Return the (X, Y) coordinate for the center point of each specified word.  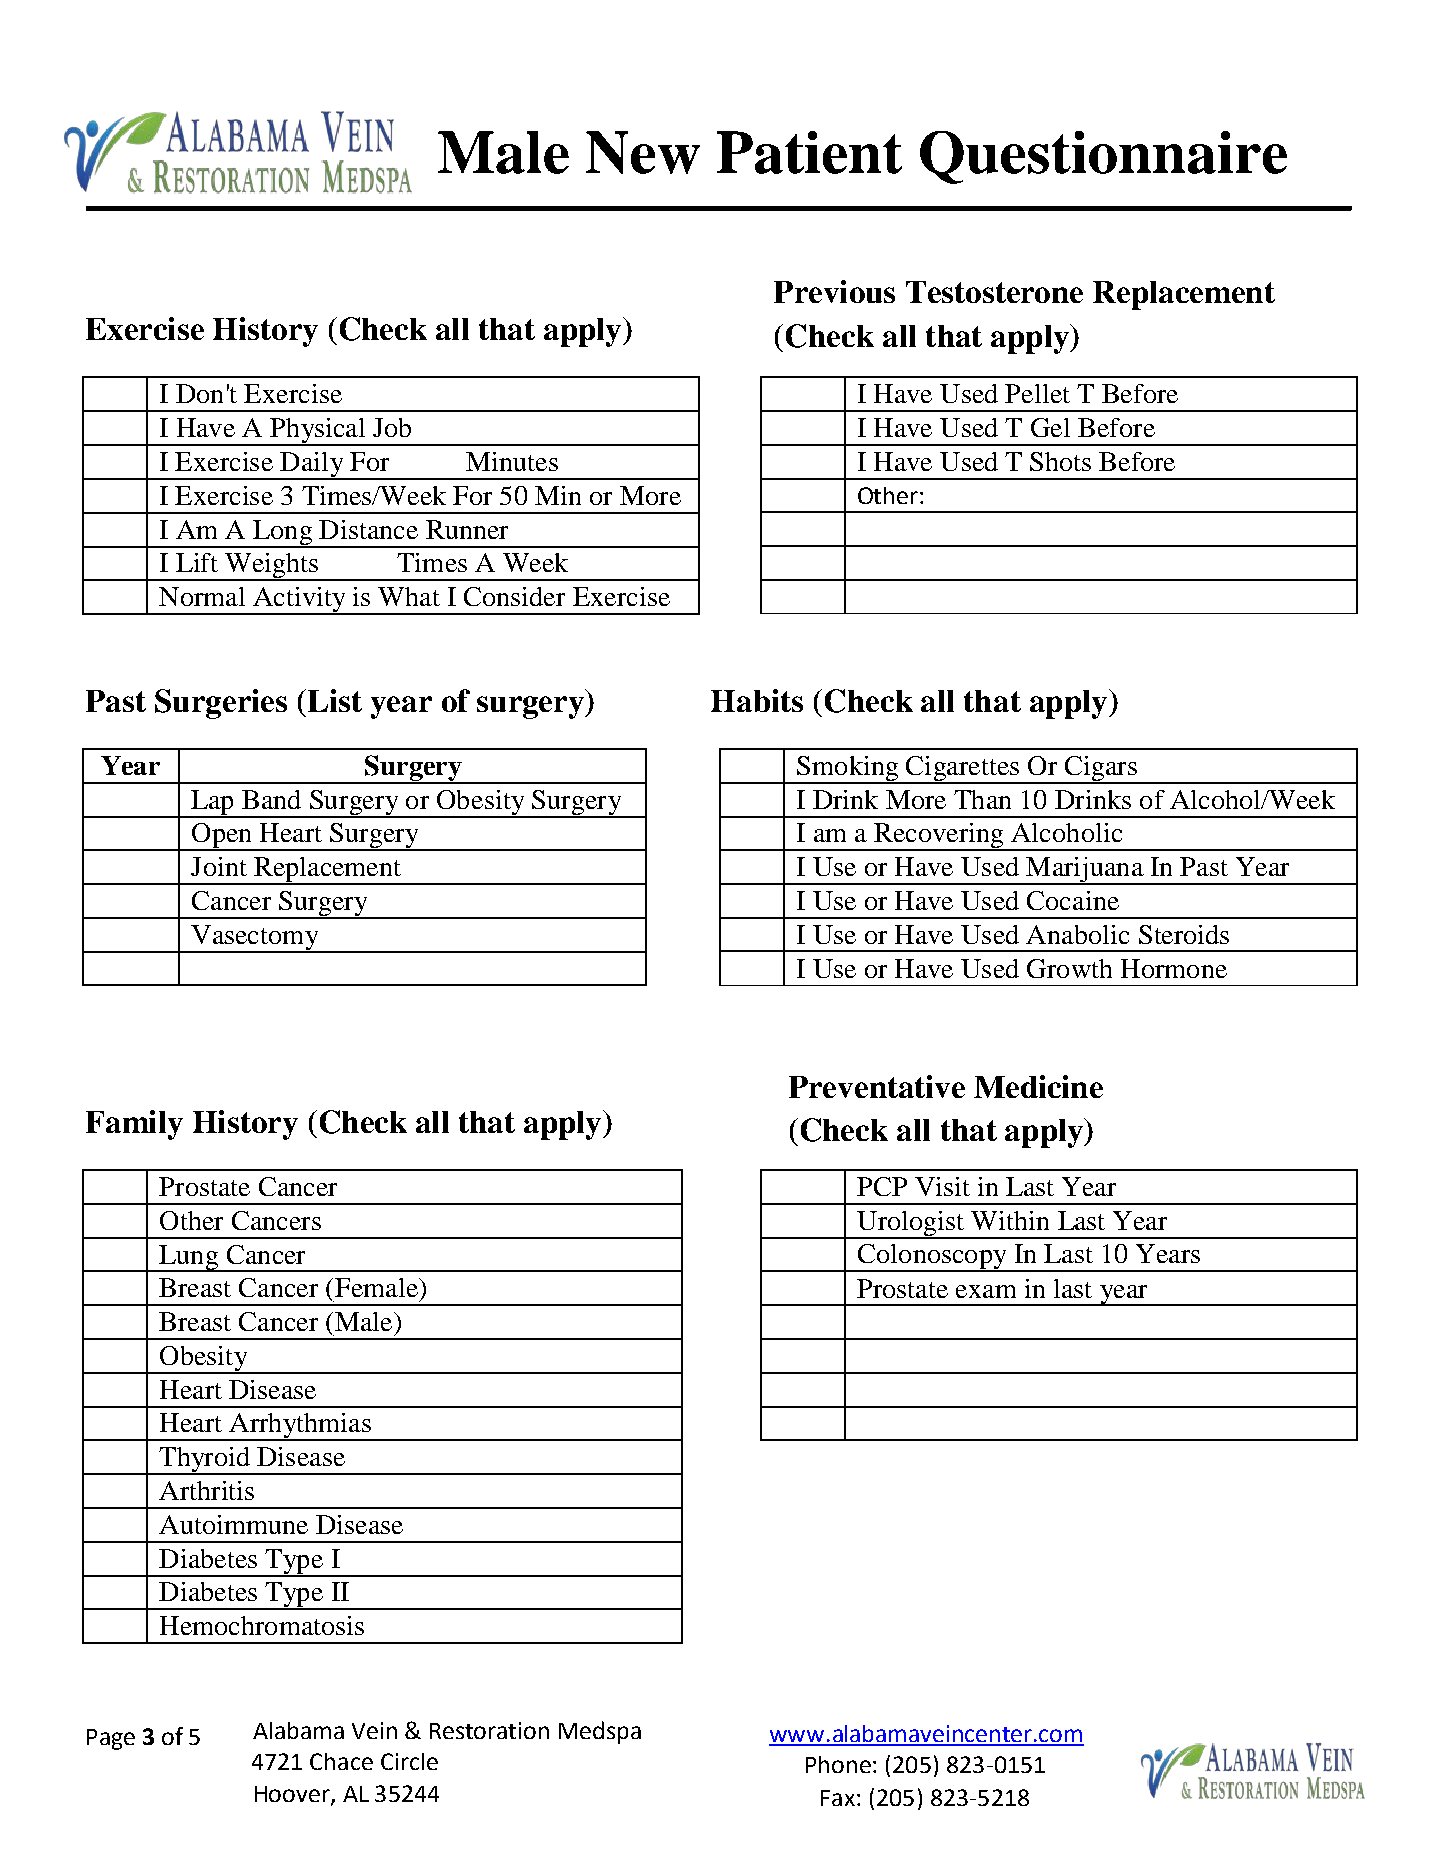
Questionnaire (1103, 157)
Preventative (877, 1086)
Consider (514, 596)
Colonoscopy (932, 1258)
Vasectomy (255, 938)
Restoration (489, 1730)
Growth (1069, 968)
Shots (1060, 461)
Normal (202, 596)
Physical (317, 432)
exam (986, 1291)
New (643, 152)
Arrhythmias (300, 1427)
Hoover (293, 1795)
